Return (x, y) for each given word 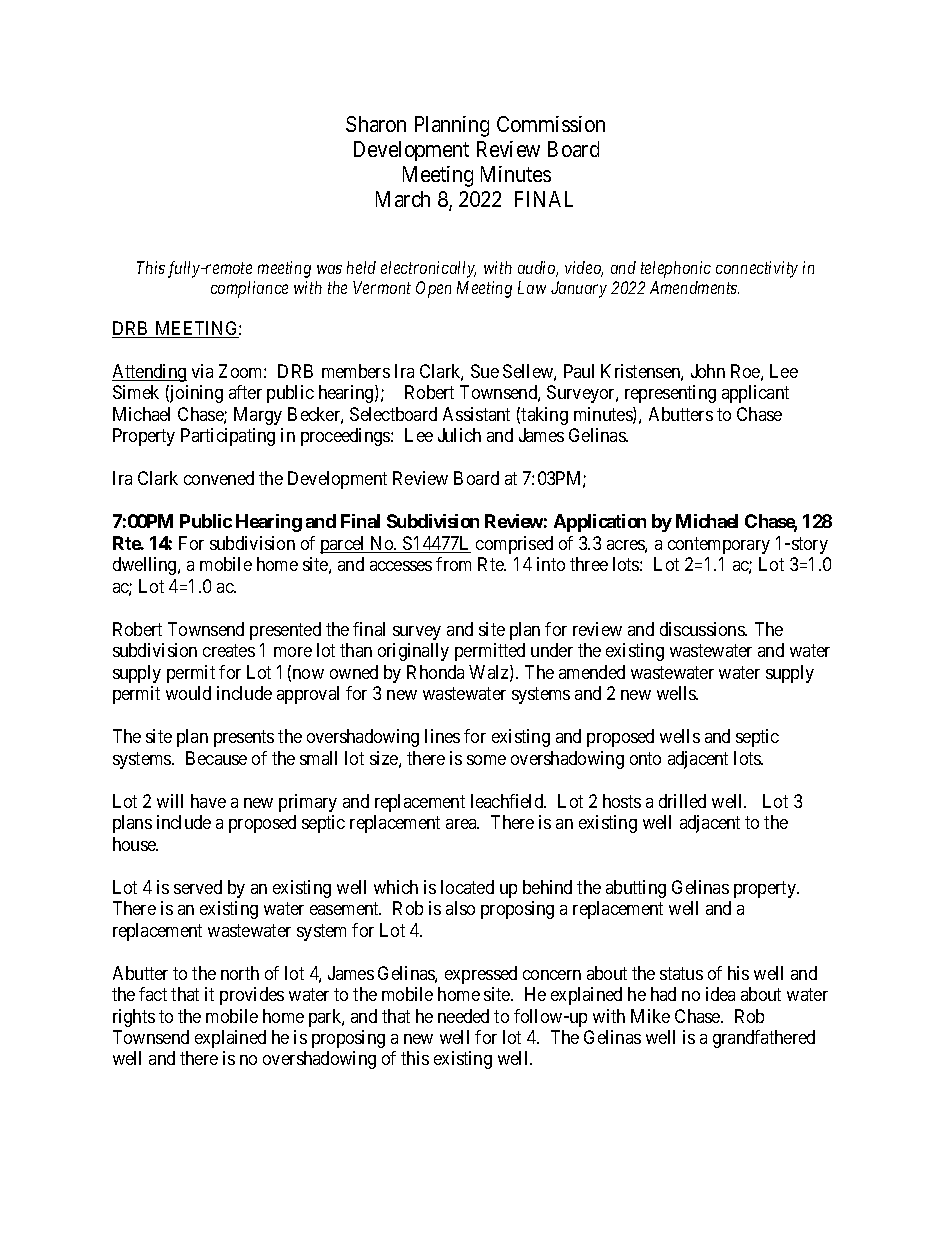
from (453, 564)
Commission (551, 124)
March (403, 199)
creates (229, 650)
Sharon (376, 124)
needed (463, 1016)
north (240, 973)
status (681, 973)
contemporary (719, 545)
